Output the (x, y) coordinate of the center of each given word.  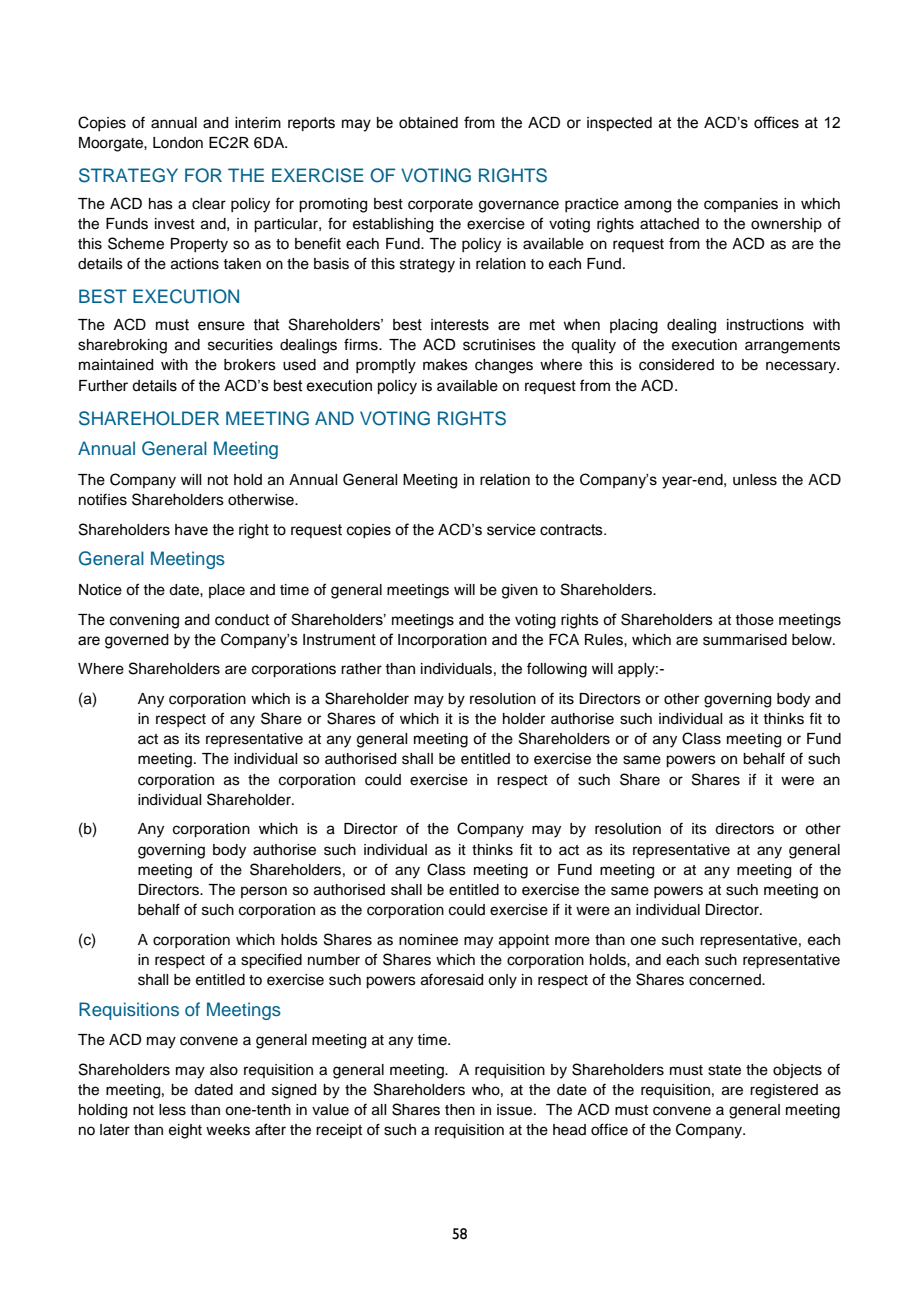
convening (144, 621)
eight (185, 1131)
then (460, 1110)
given (520, 591)
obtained (428, 123)
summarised (745, 640)
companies (741, 205)
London (178, 142)
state (724, 1070)
